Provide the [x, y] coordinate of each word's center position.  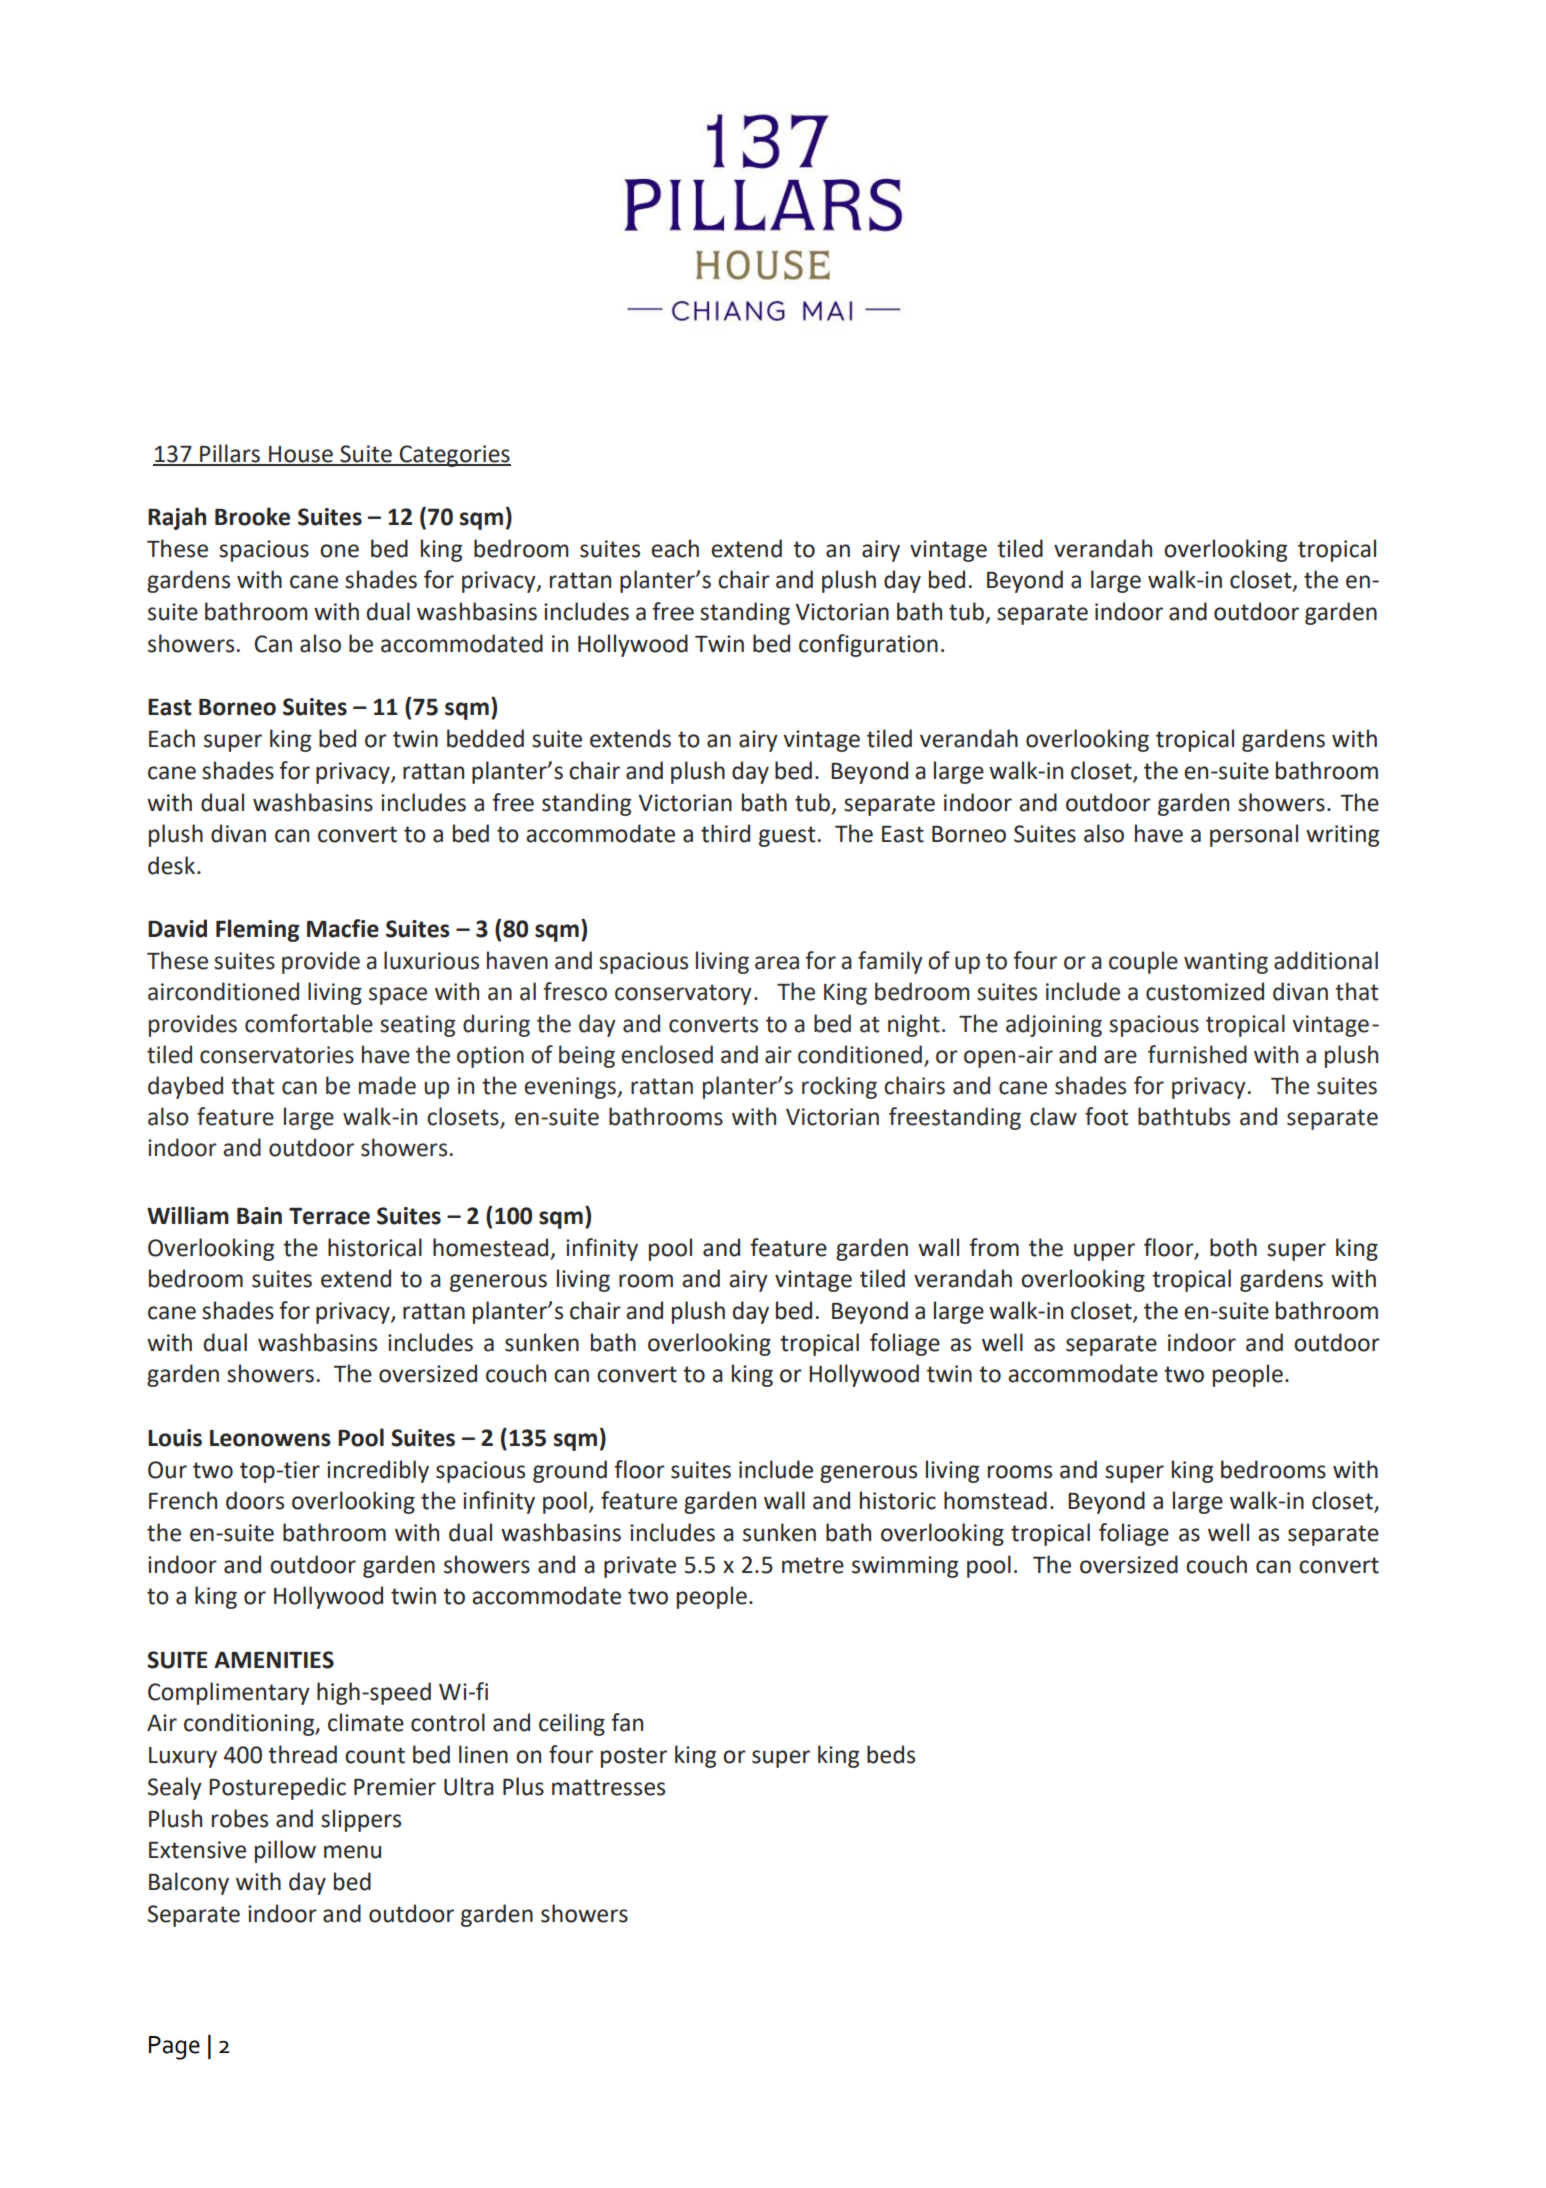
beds [891, 1754]
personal [1254, 835]
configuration [868, 645]
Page [174, 2048]
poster [634, 1757]
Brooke [252, 516]
